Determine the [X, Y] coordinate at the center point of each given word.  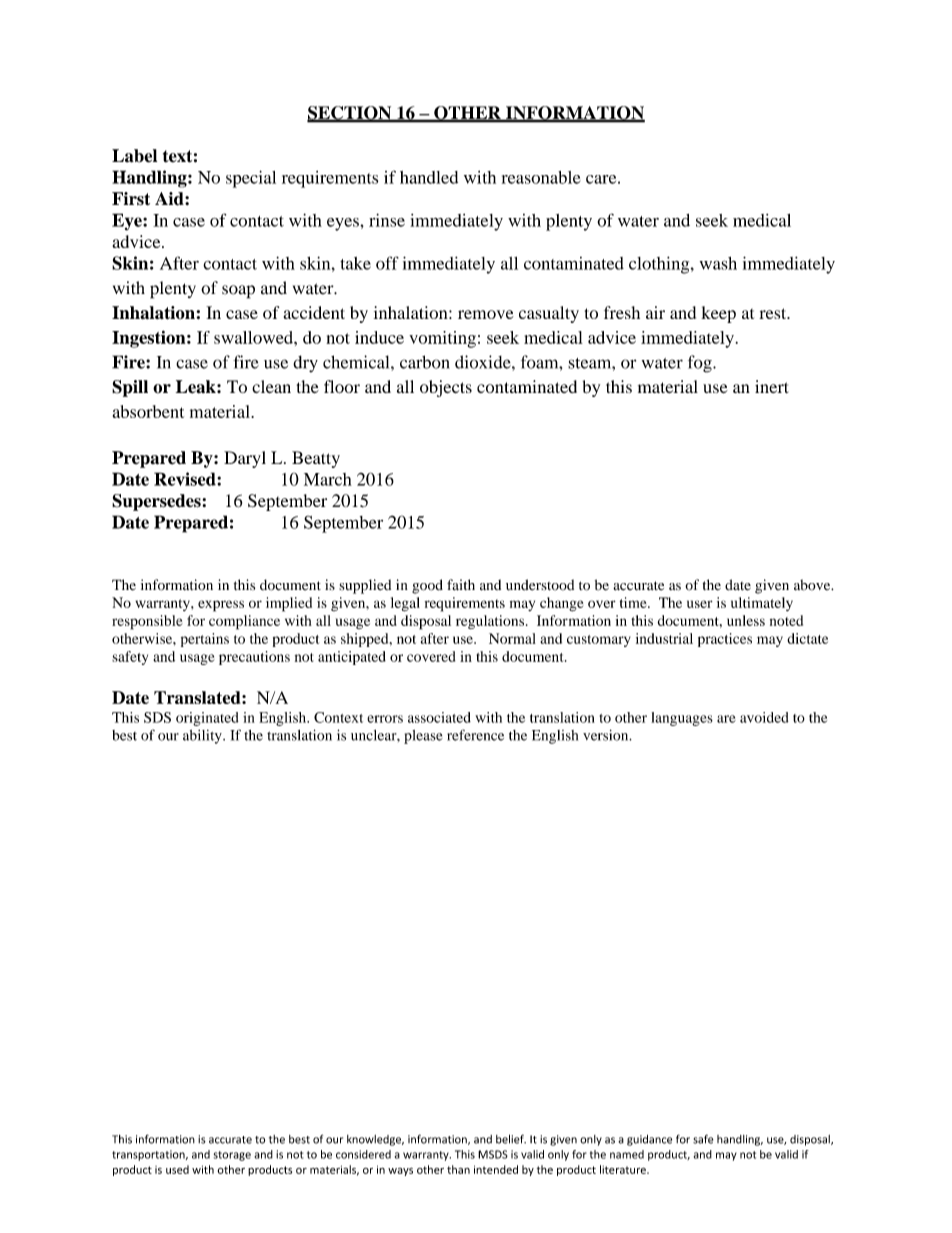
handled [429, 177]
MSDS [493, 1154]
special [251, 179]
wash [718, 263]
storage [232, 1156]
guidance [649, 1140]
